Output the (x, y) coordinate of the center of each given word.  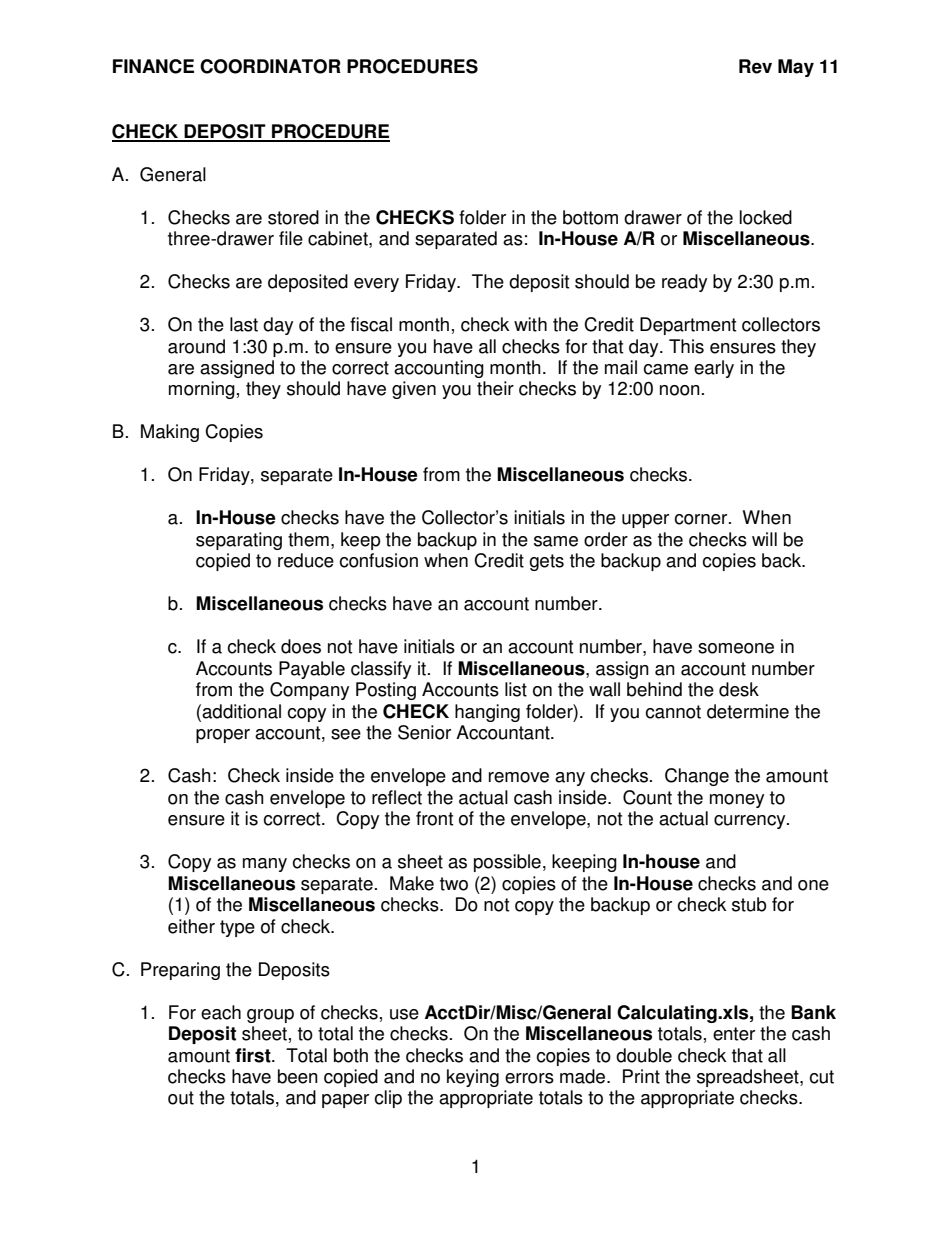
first (254, 1055)
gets (546, 562)
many (265, 865)
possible (507, 863)
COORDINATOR (270, 66)
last (244, 324)
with (530, 324)
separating (239, 541)
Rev (755, 66)
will (764, 539)
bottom (590, 217)
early (714, 369)
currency (751, 822)
